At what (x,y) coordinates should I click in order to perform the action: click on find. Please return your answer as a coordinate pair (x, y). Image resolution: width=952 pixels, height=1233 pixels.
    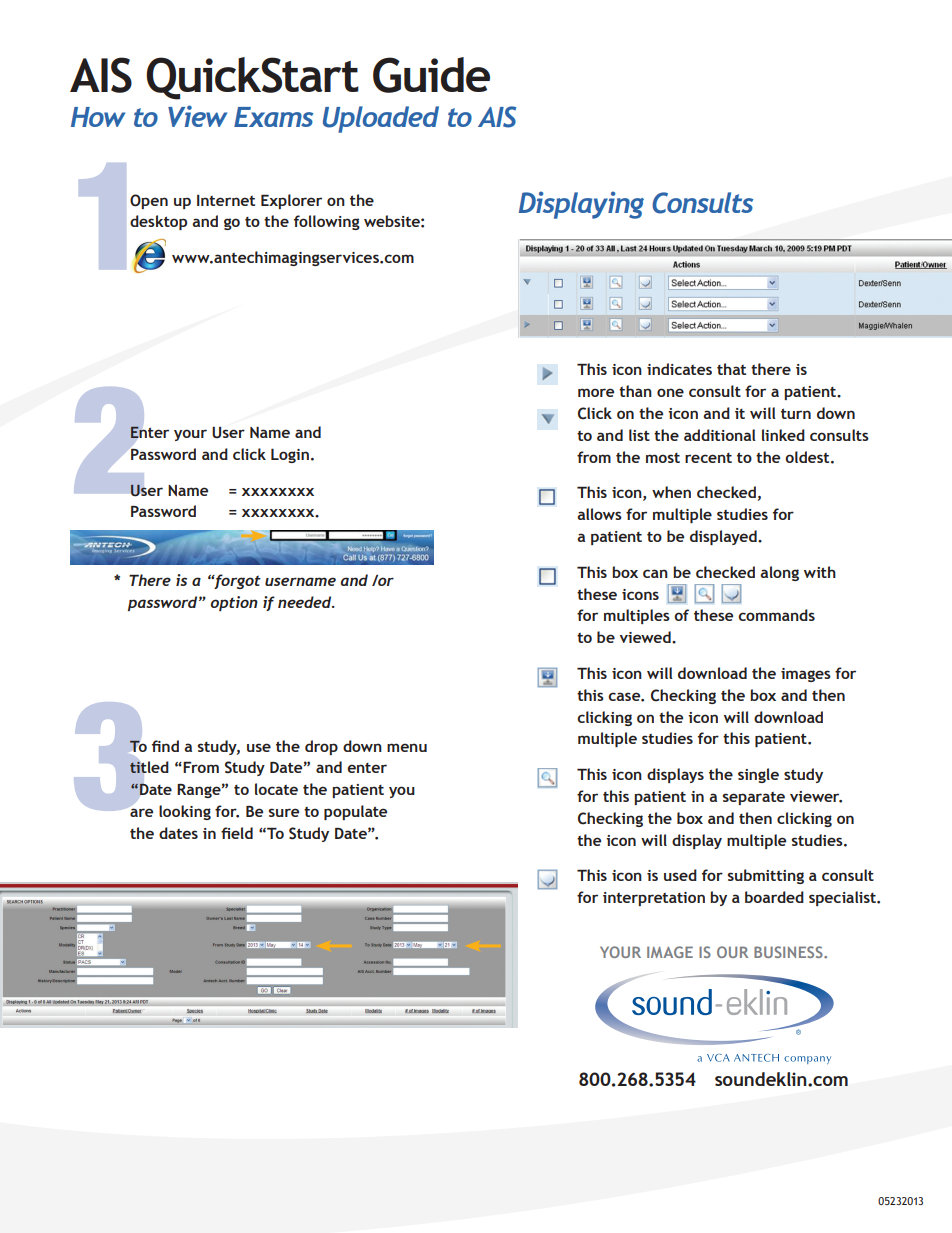
    Looking at the image, I should click on (165, 746).
